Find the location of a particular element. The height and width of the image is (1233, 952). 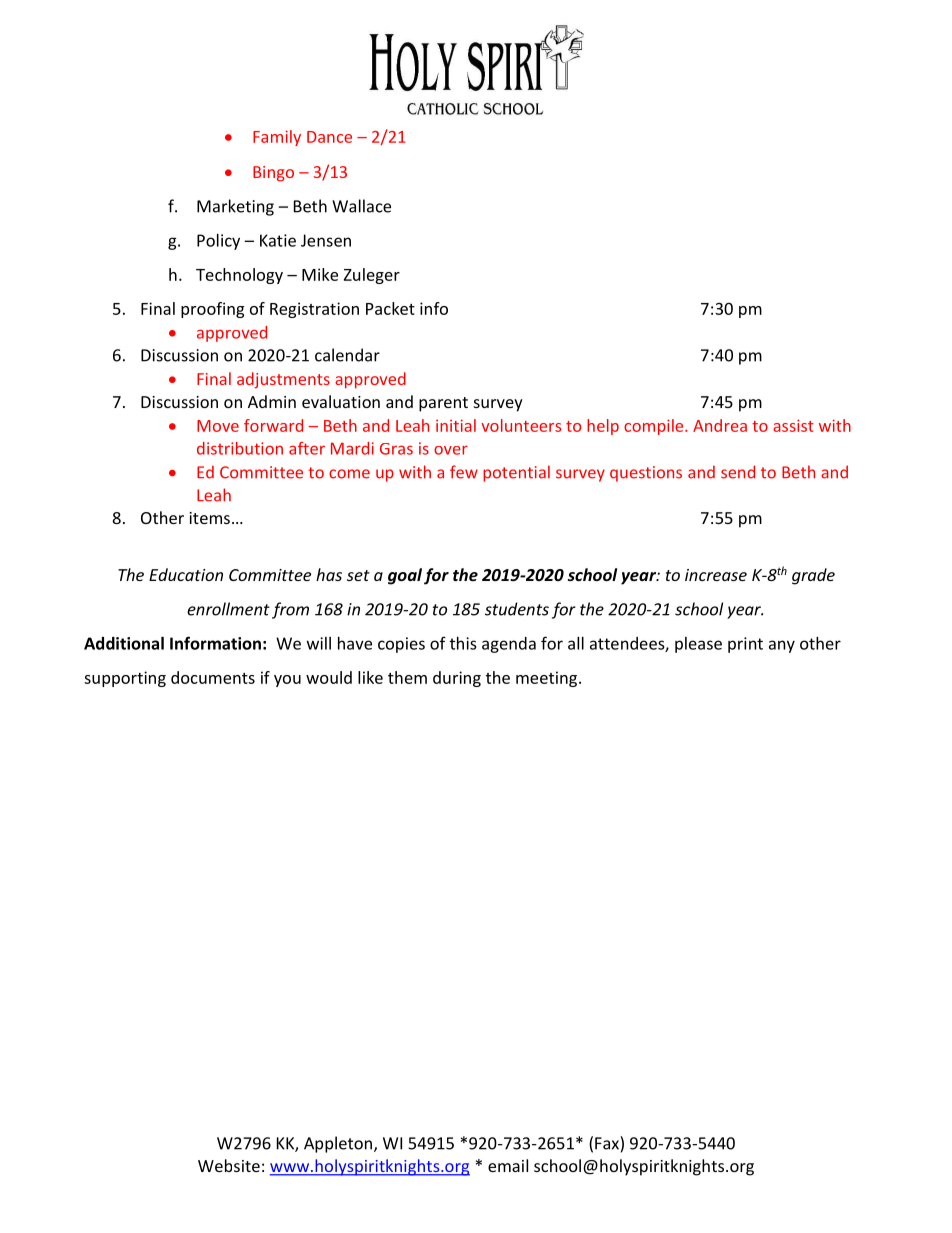

Marketing is located at coordinates (235, 207).
